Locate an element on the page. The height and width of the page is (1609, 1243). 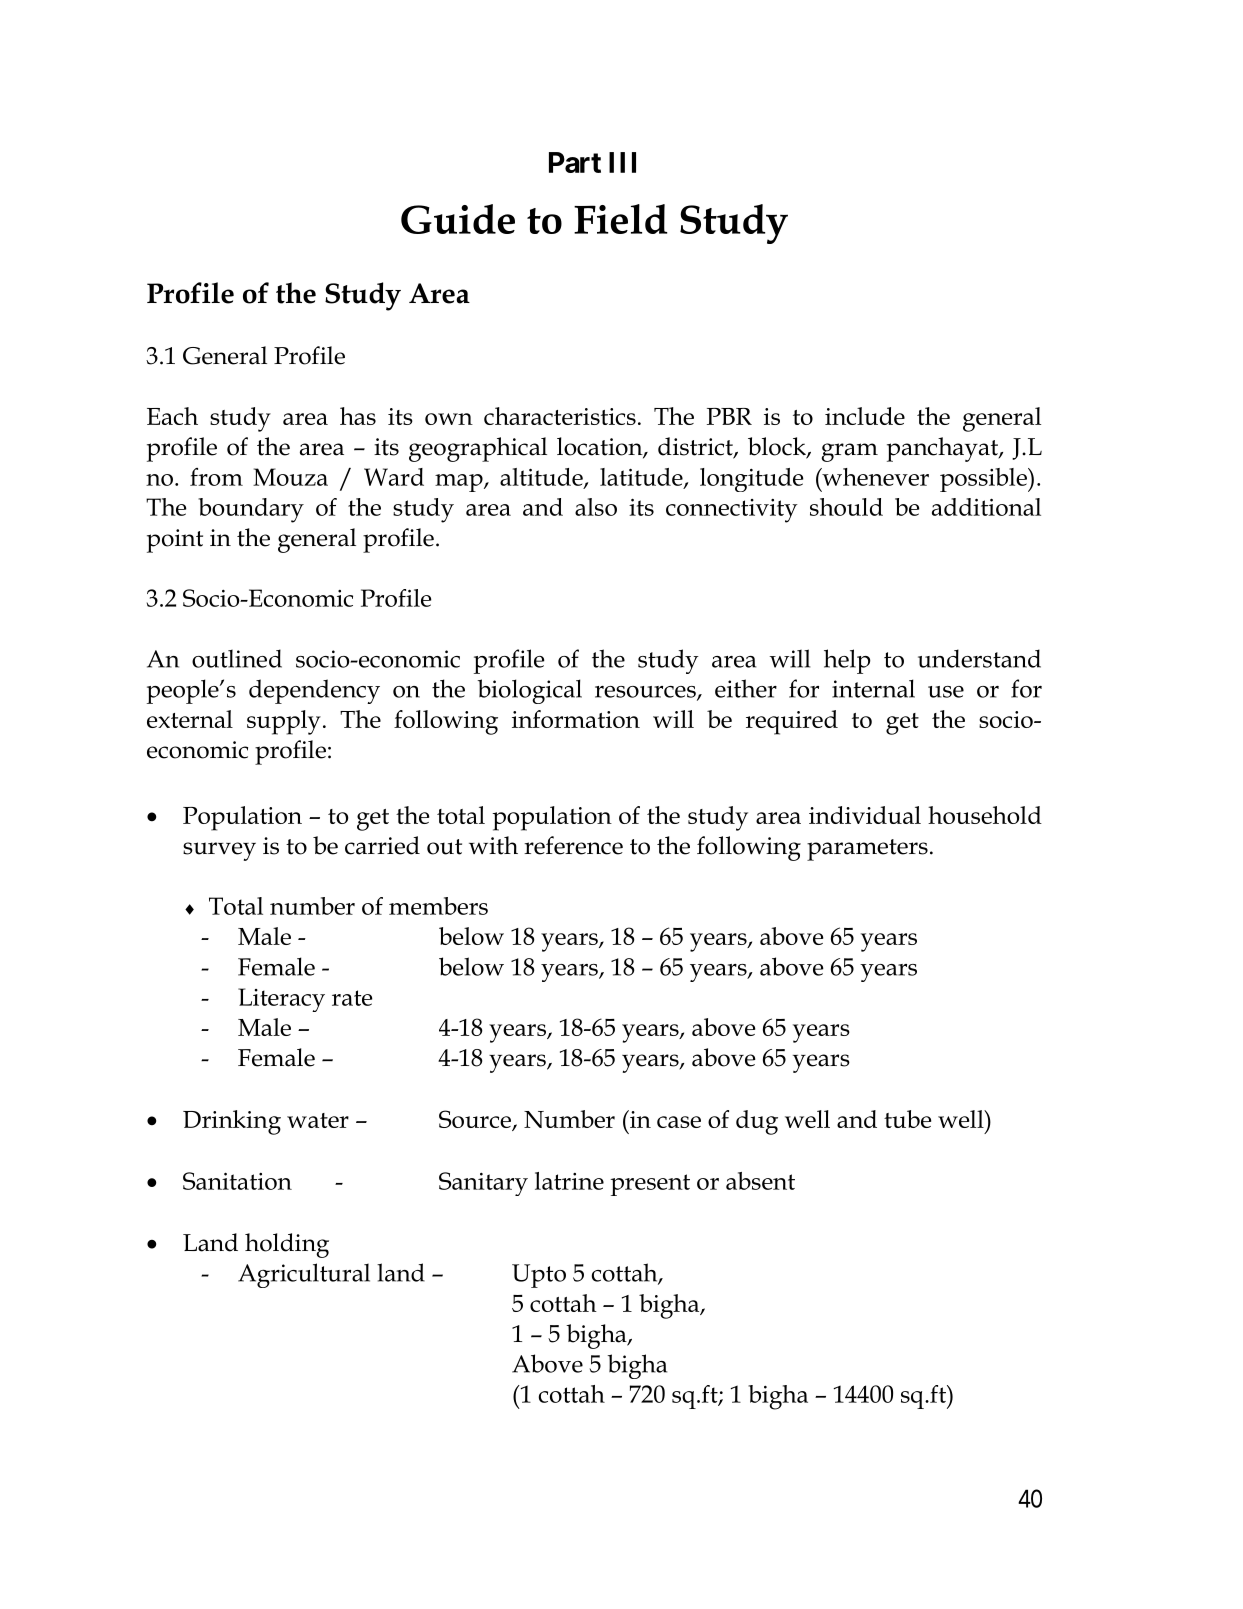
Part is located at coordinates (575, 162).
